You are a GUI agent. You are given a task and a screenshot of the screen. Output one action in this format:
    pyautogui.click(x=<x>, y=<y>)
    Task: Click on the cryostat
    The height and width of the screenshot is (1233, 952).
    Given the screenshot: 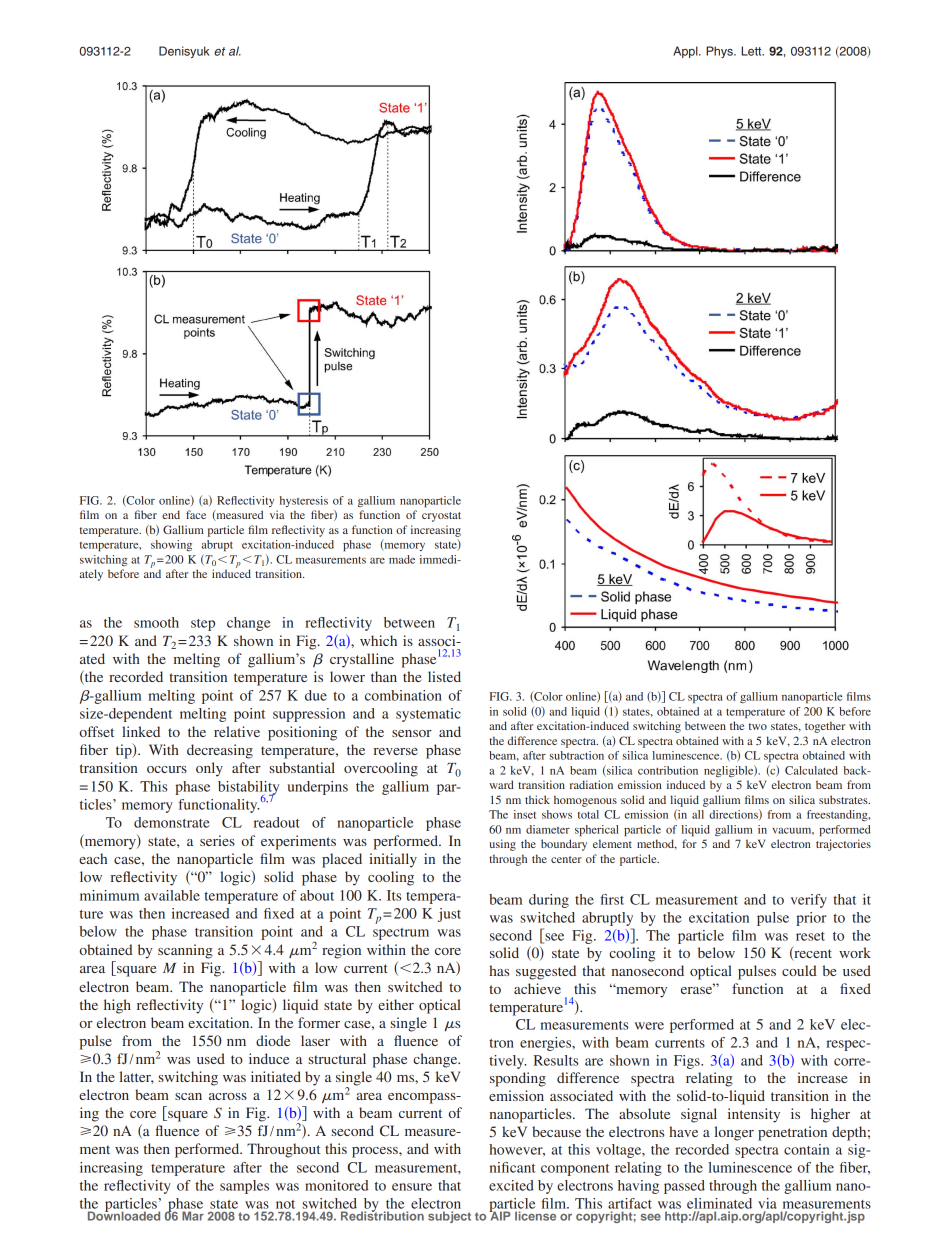 What is the action you would take?
    pyautogui.click(x=441, y=517)
